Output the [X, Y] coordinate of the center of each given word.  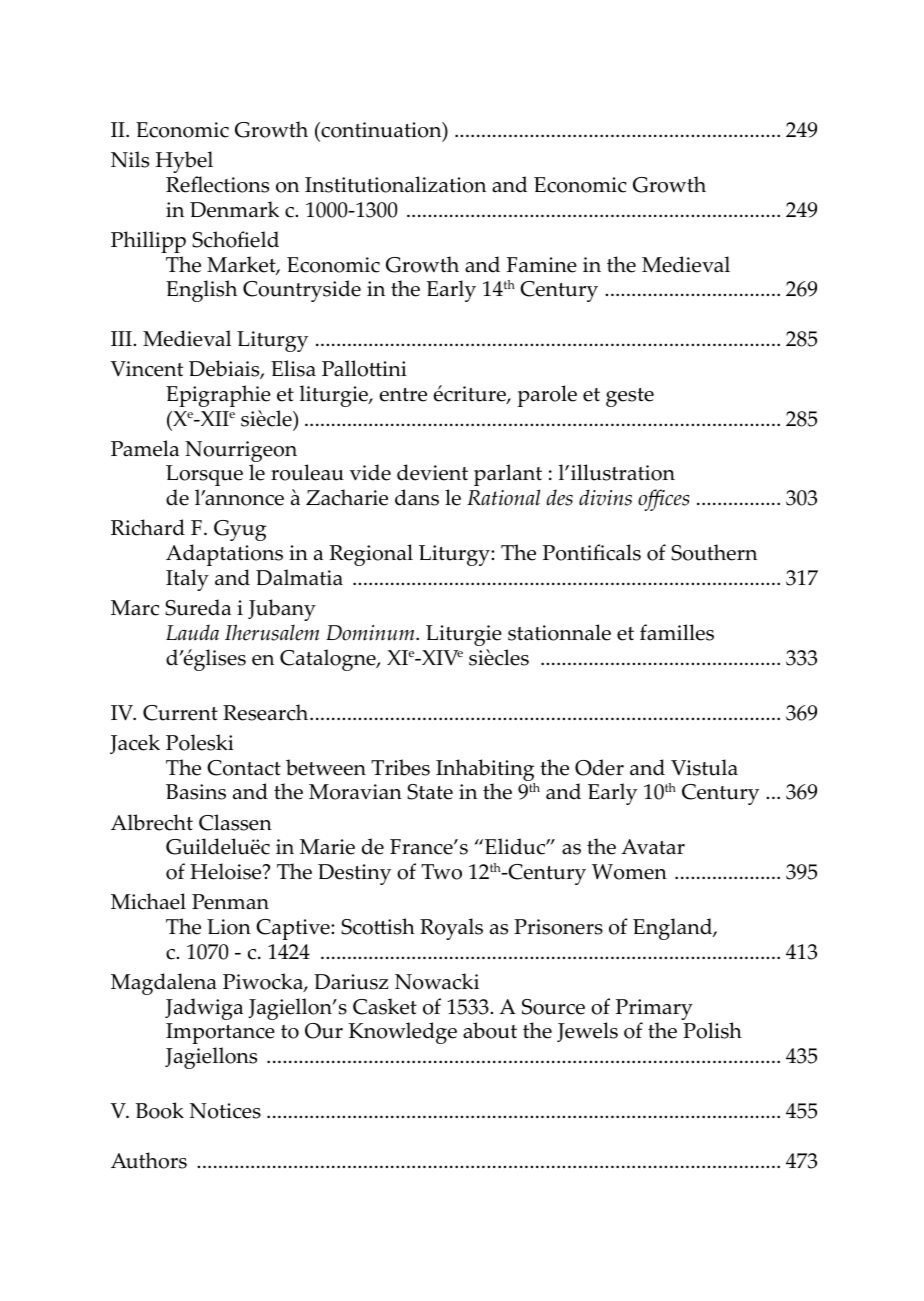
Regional [371, 555]
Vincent [147, 369]
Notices [225, 1111]
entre [403, 395]
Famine [542, 265]
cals [623, 552]
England [674, 929]
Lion [229, 927]
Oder [599, 767]
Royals [451, 929]
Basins [196, 792]
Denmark [234, 209]
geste [630, 397]
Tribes [400, 767]
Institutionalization [395, 184]
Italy [187, 580]
